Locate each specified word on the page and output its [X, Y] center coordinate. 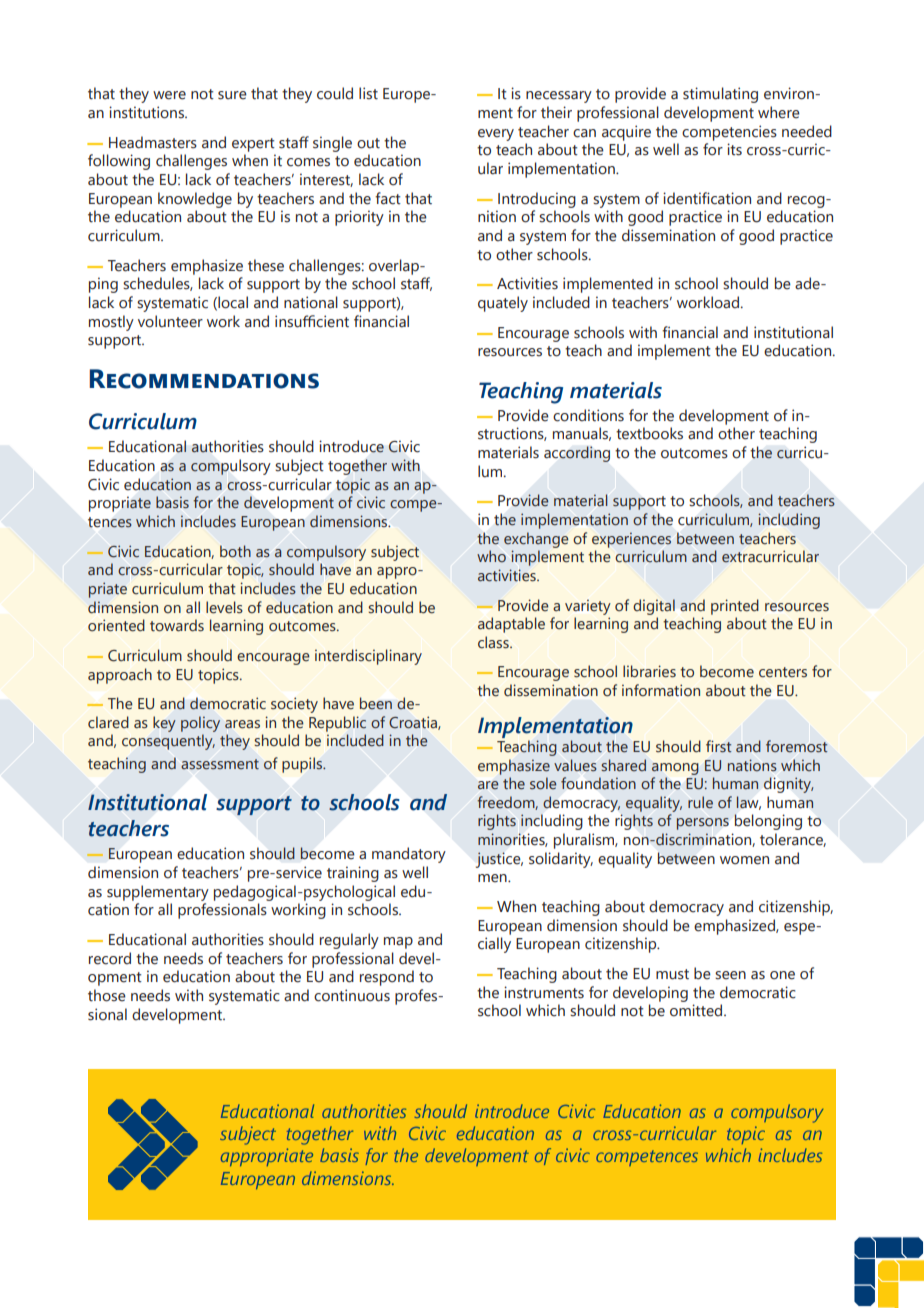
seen [730, 975]
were [169, 95]
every [496, 135]
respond [387, 978]
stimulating [720, 95]
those [107, 995]
